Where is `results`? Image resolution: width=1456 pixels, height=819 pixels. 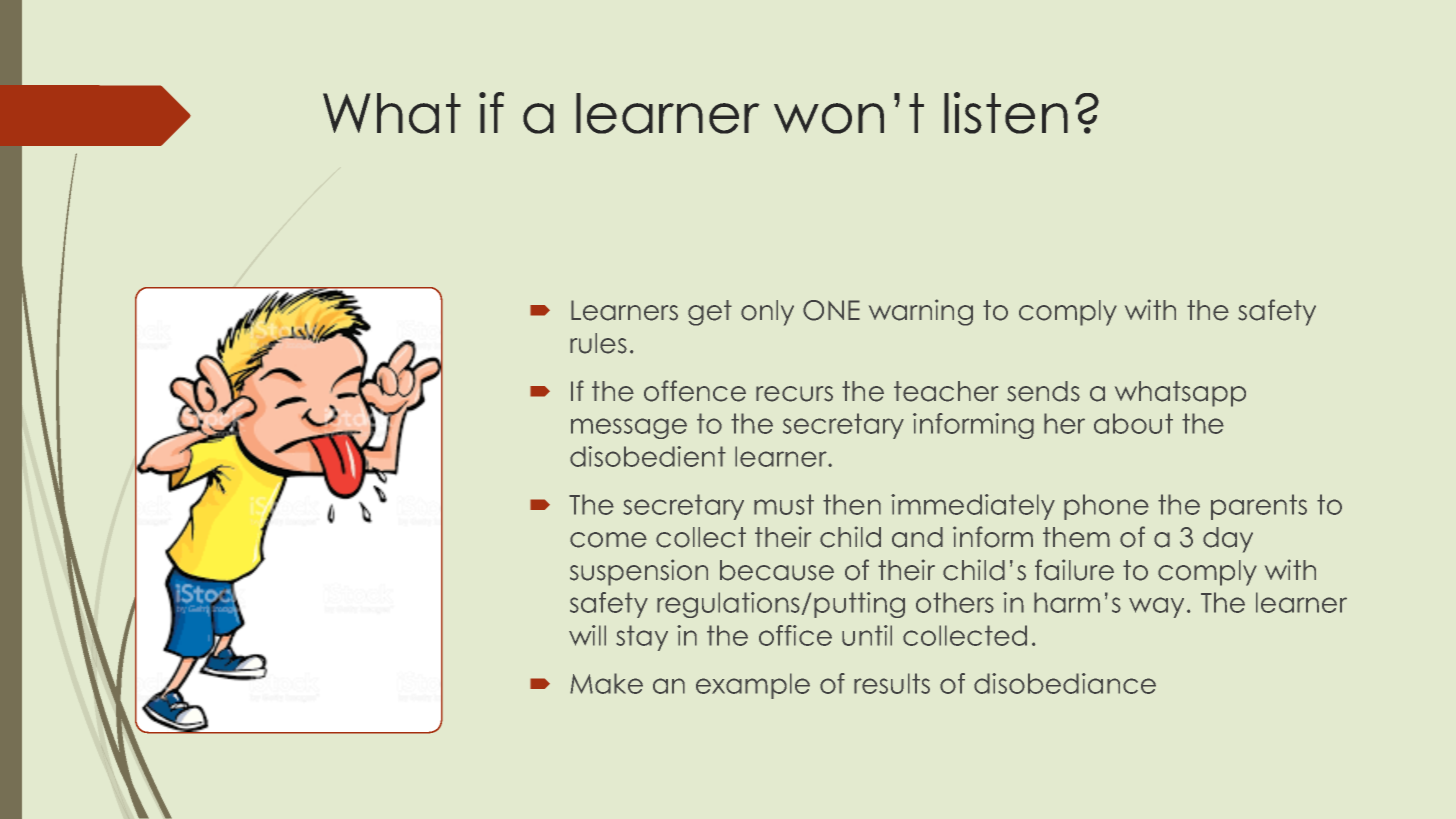 results is located at coordinates (892, 683).
